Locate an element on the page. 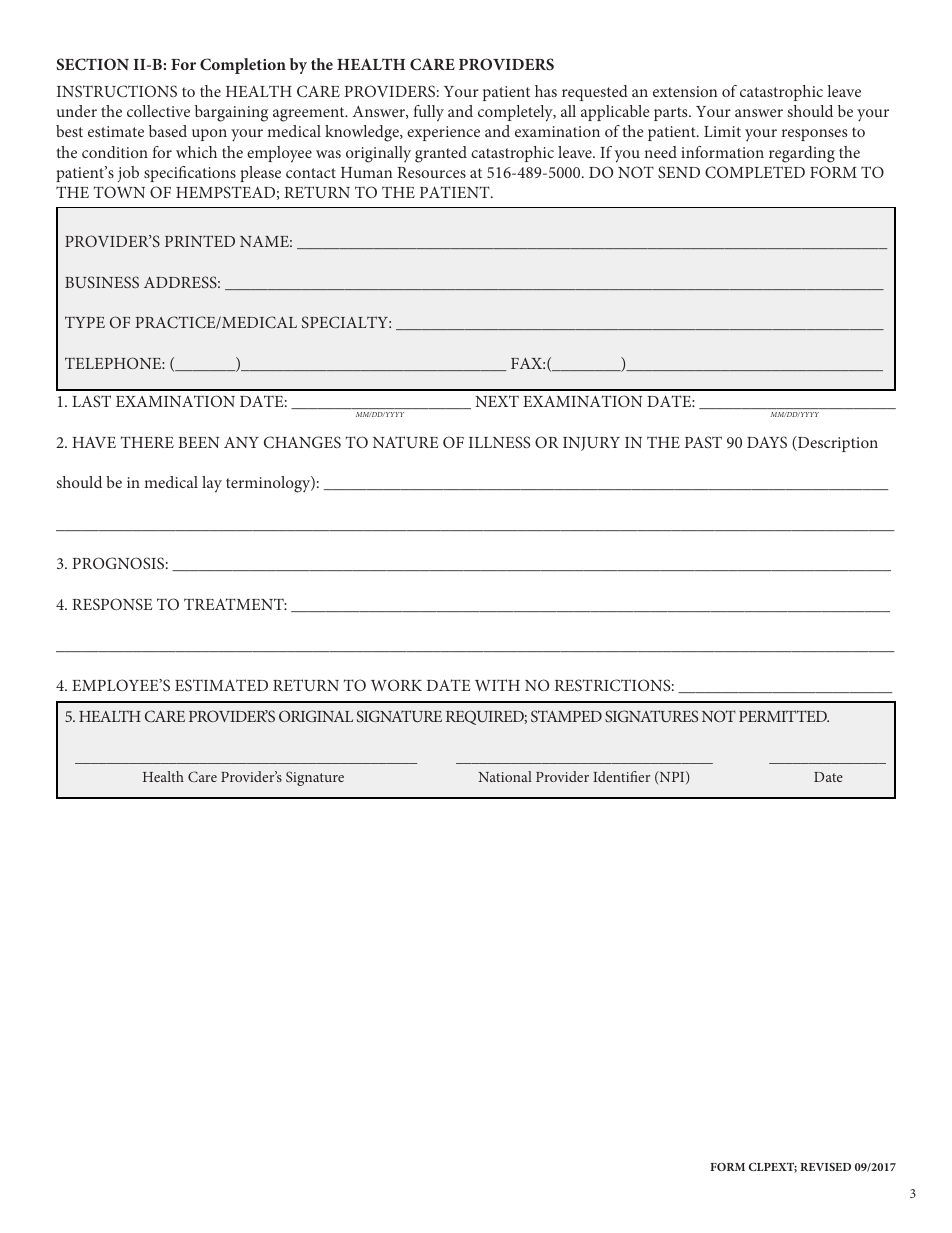 Image resolution: width=952 pixels, height=1233 pixels. ILLNESS is located at coordinates (499, 442).
